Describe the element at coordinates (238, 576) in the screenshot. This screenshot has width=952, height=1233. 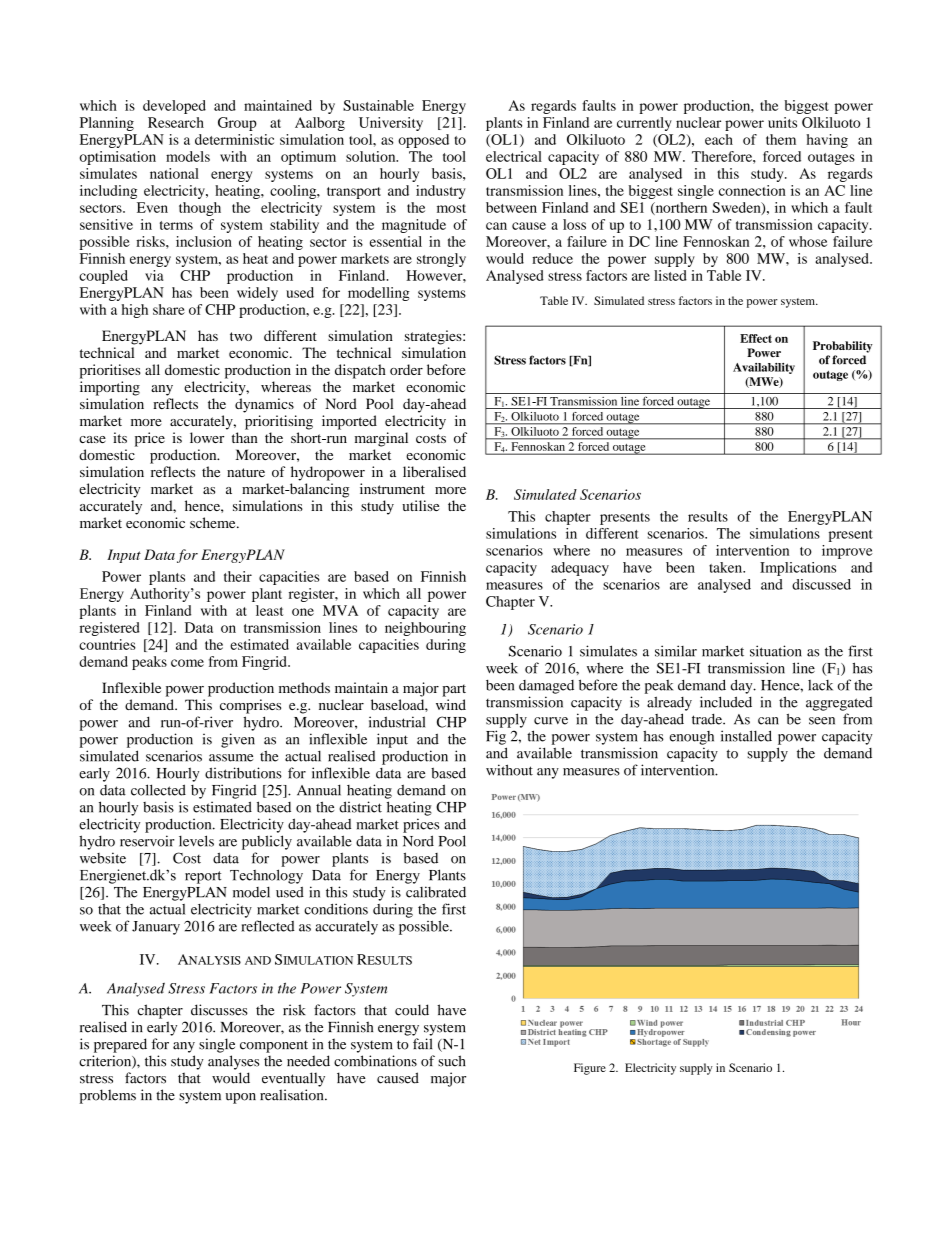
I see `their` at that location.
